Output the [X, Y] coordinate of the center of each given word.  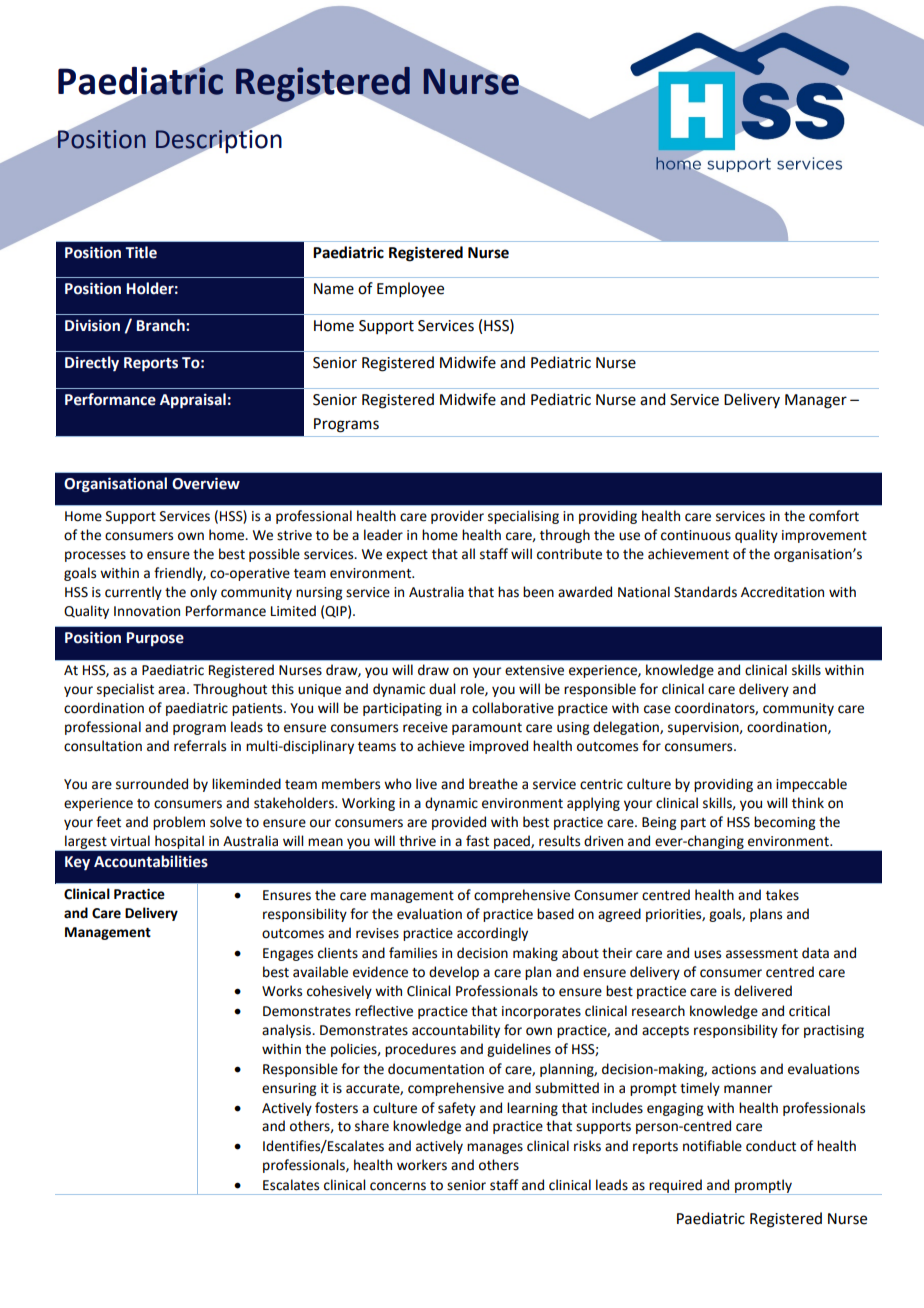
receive [425, 727]
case [657, 709]
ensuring [289, 1089]
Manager [816, 401]
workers [422, 1165]
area [171, 690]
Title [141, 252]
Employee [410, 289]
